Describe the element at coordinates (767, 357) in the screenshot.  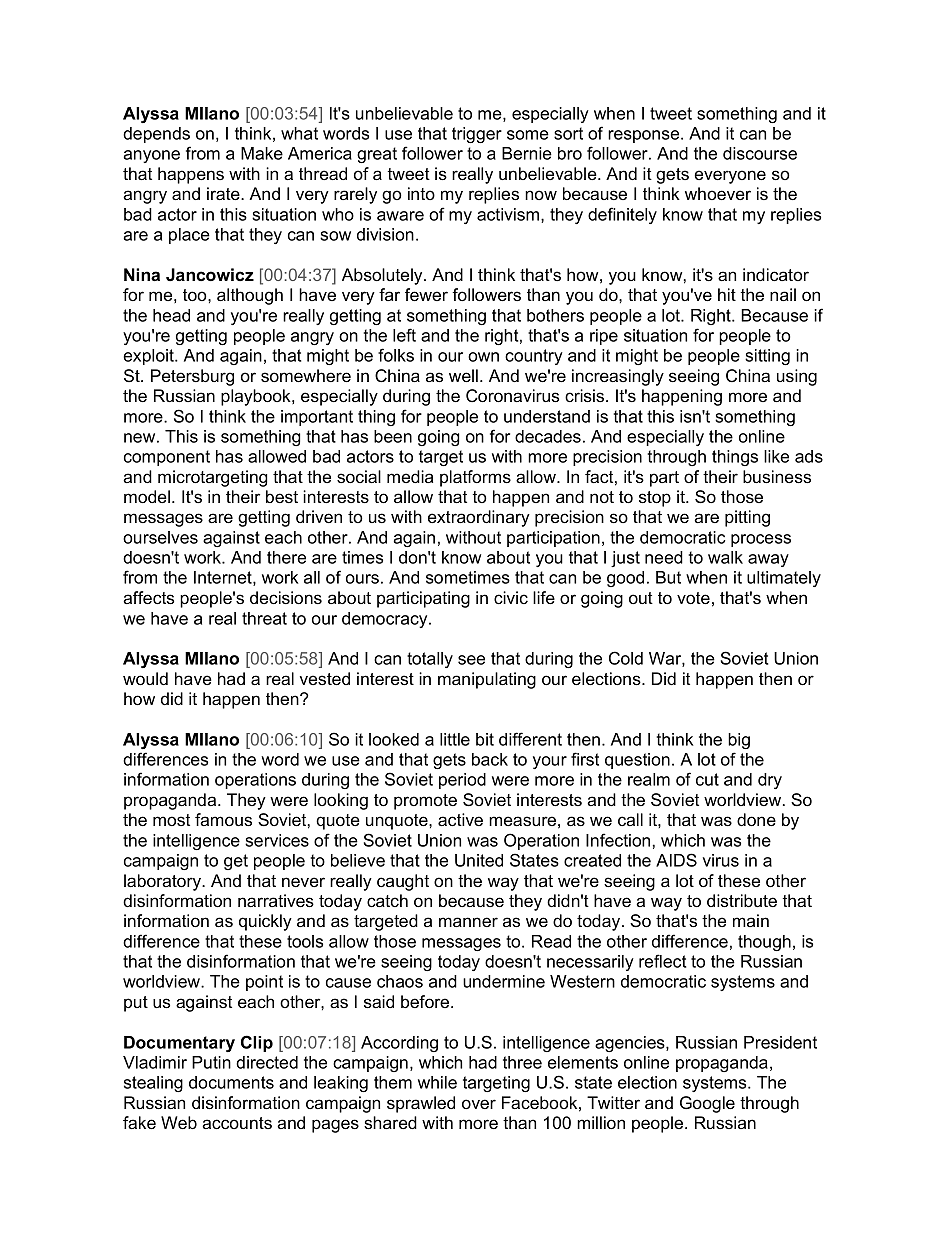
I see `sitting` at that location.
